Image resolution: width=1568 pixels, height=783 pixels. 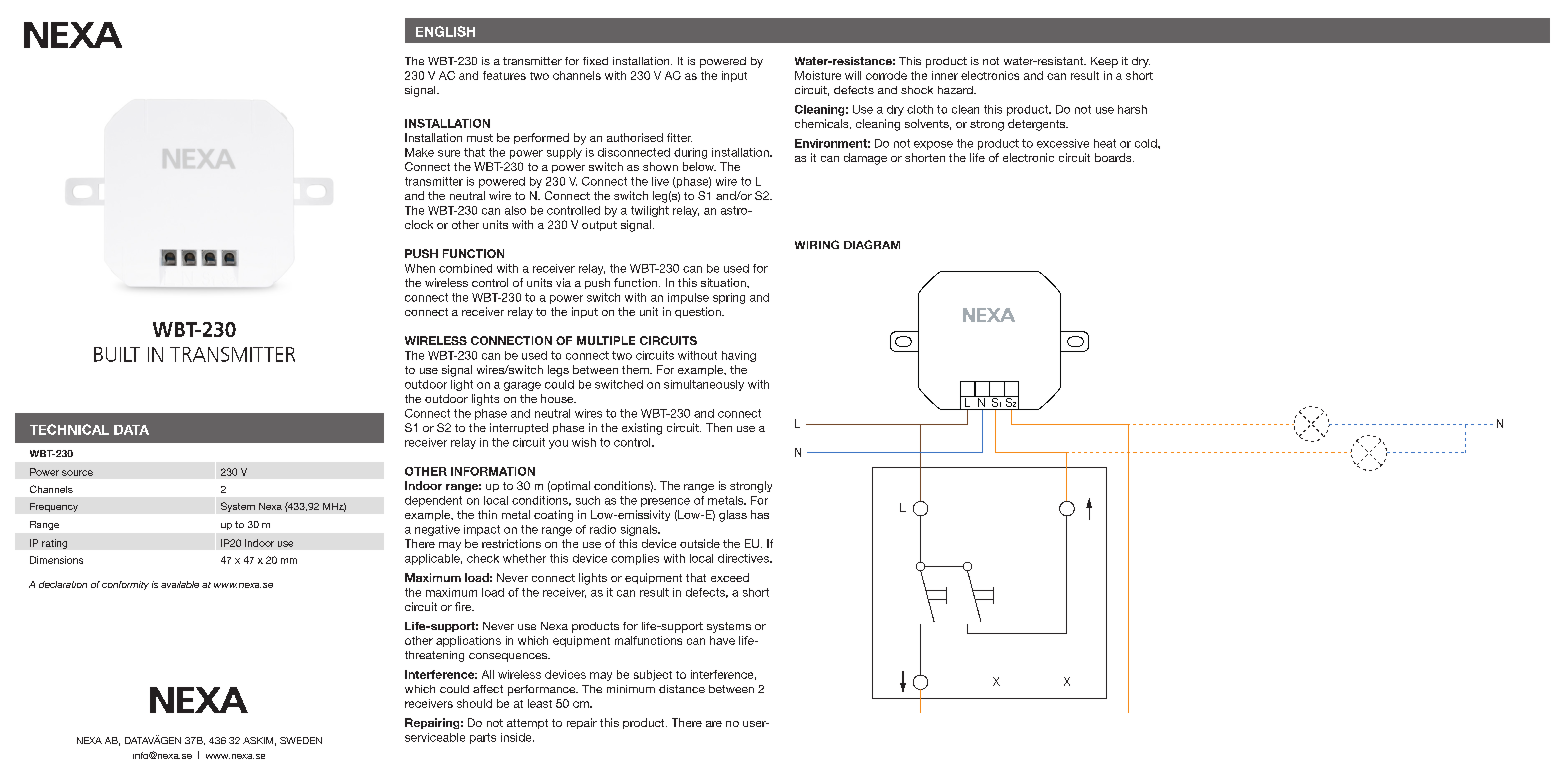 I want to click on attempt, so click(x=527, y=724).
